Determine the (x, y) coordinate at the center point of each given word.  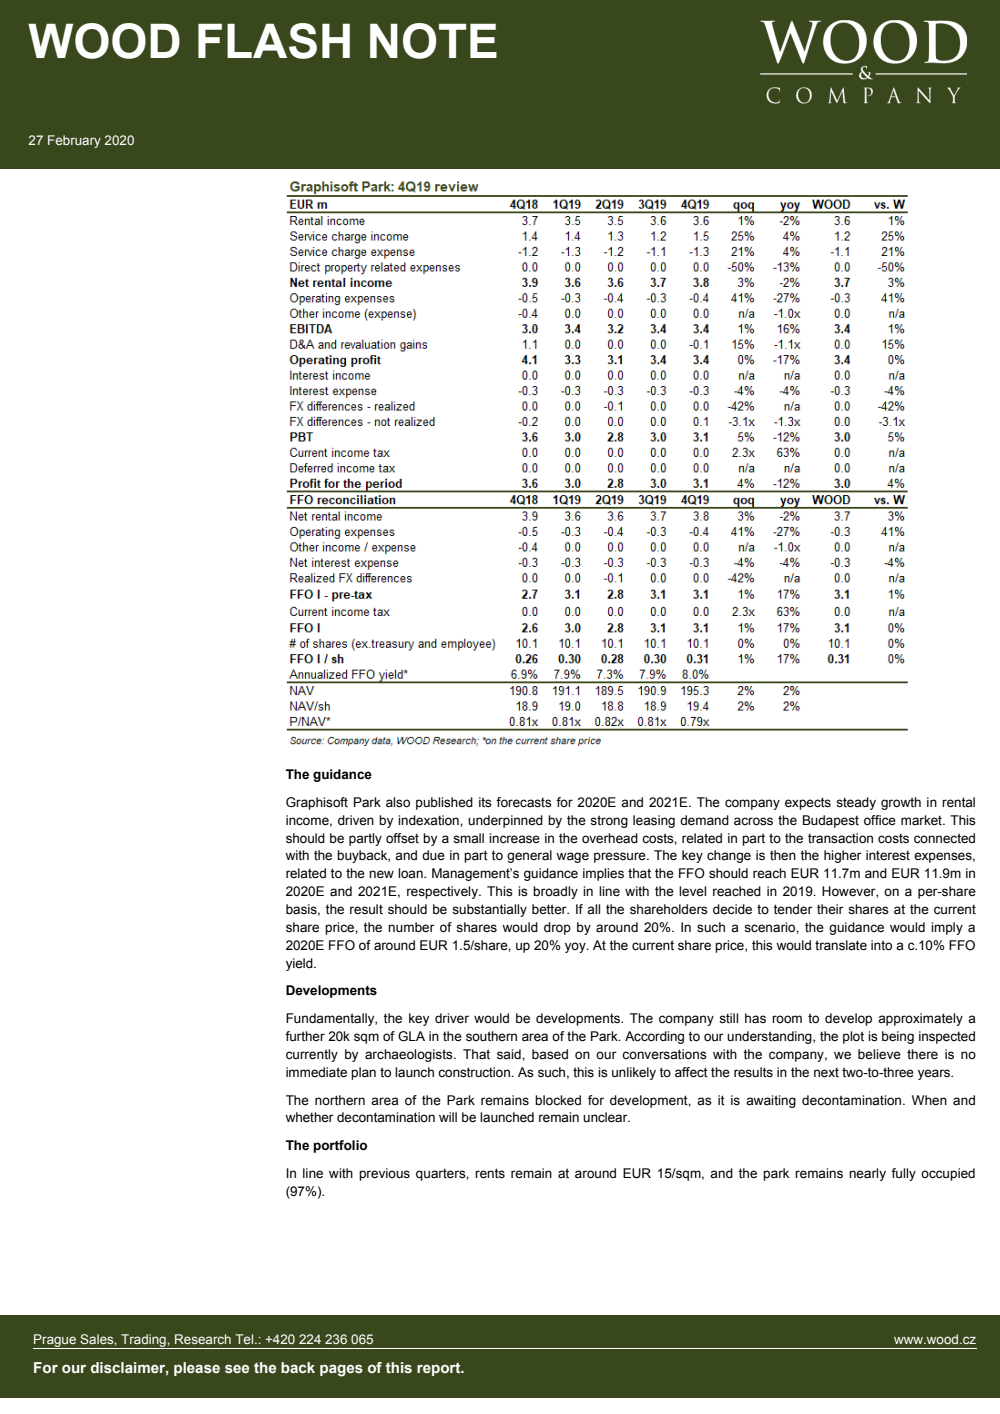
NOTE (433, 41)
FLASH (274, 41)
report (440, 1369)
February (74, 141)
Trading (143, 1341)
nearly (867, 1174)
